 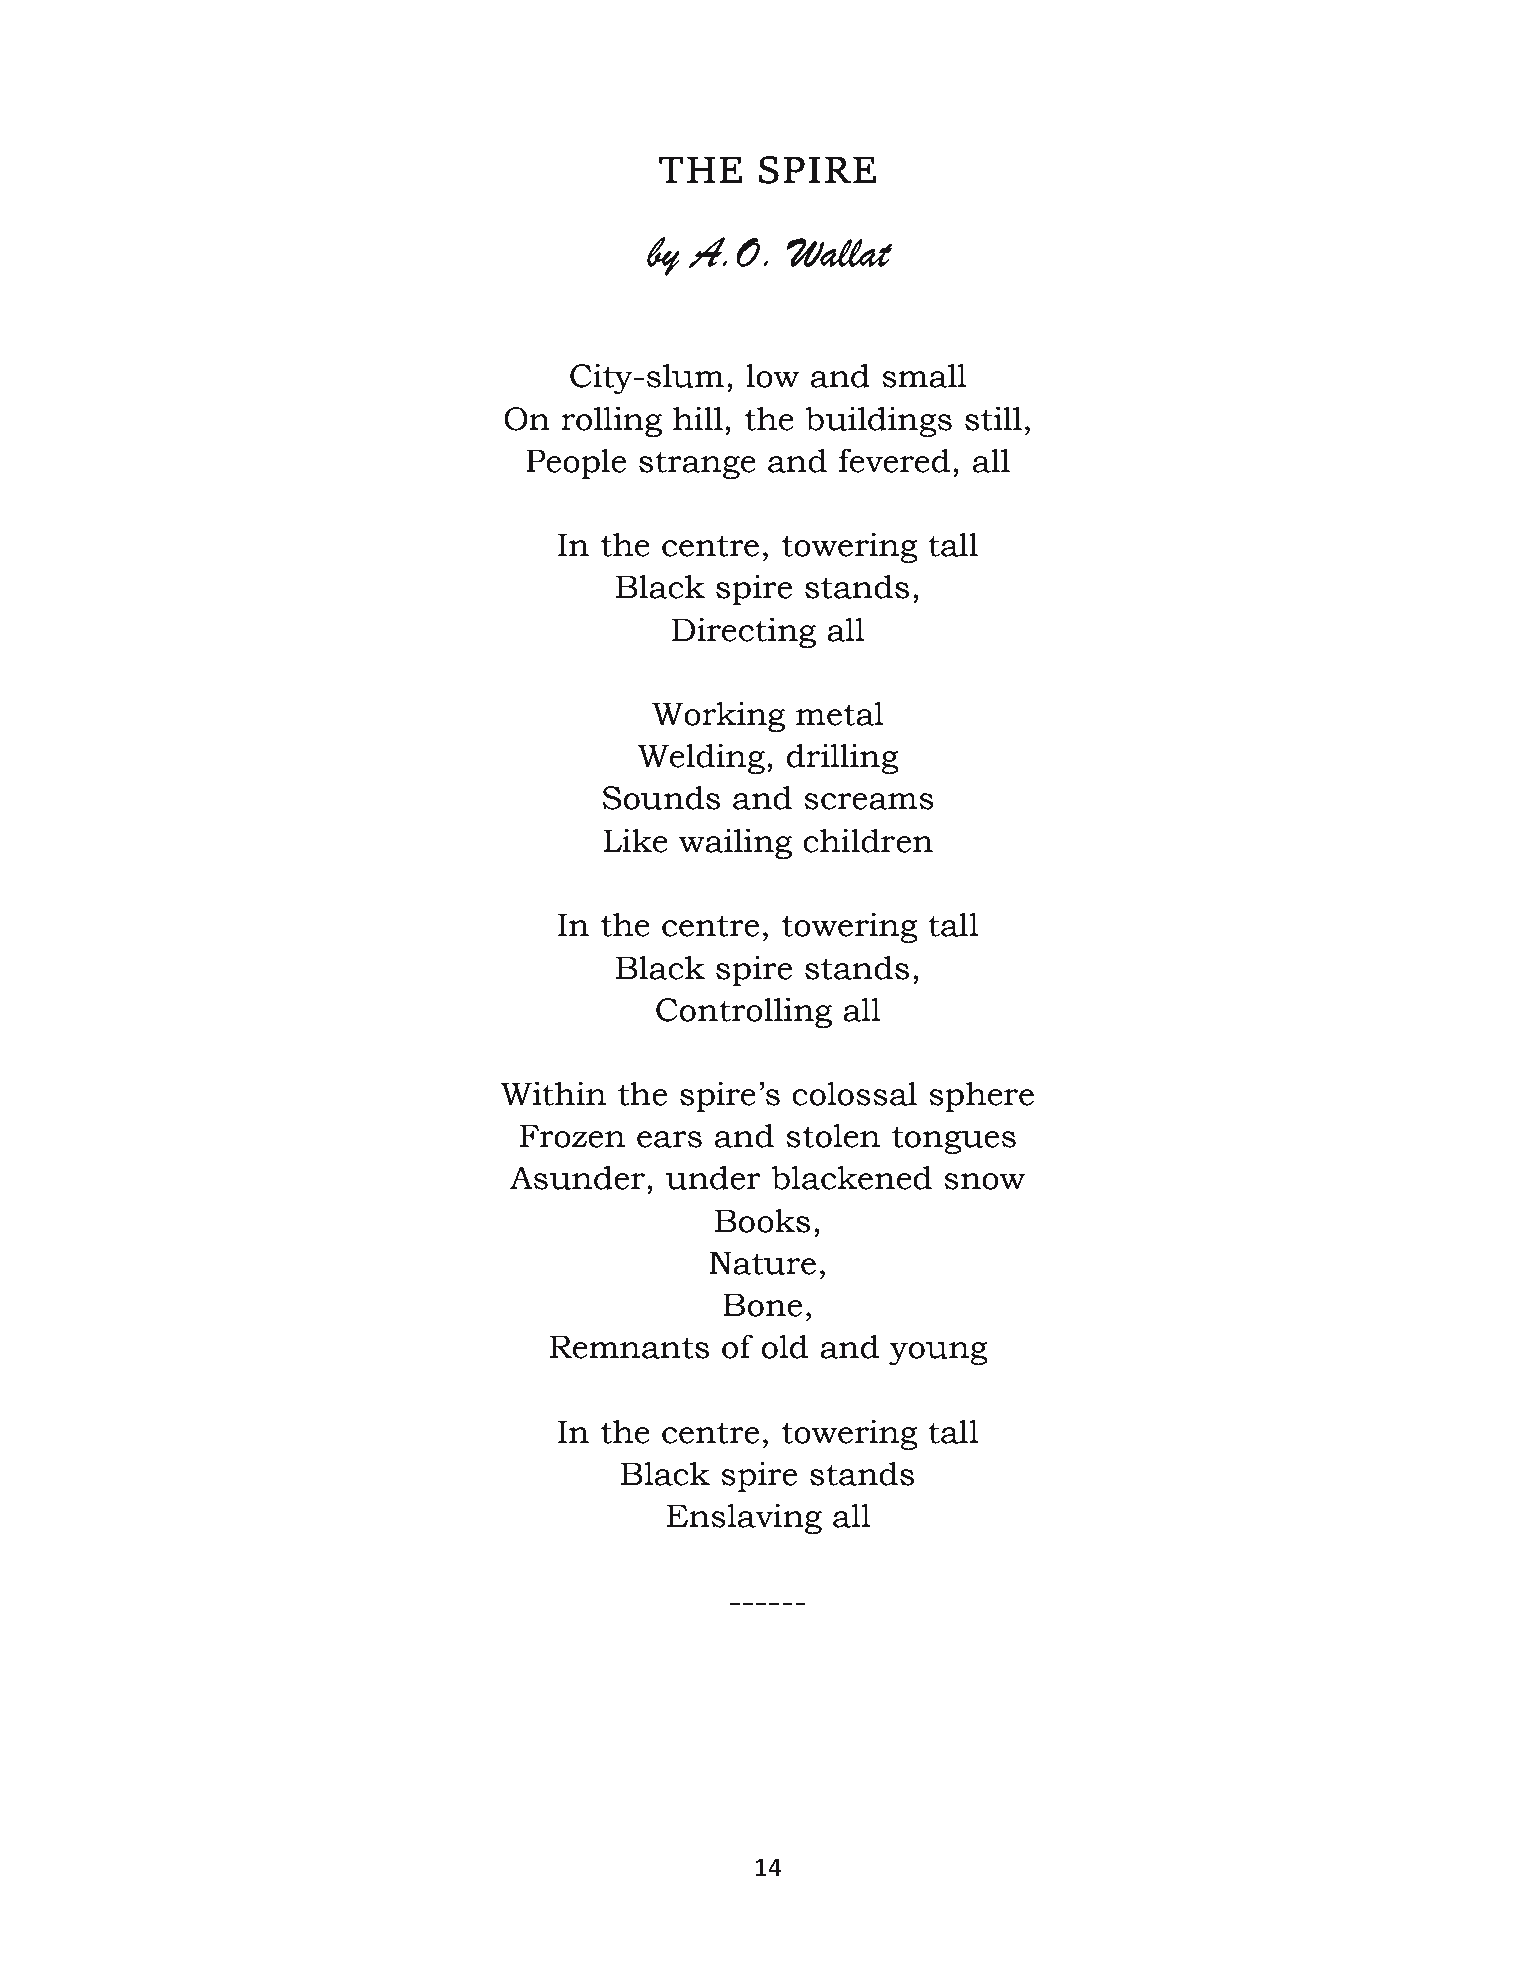 I want to click on Working, so click(x=718, y=716).
